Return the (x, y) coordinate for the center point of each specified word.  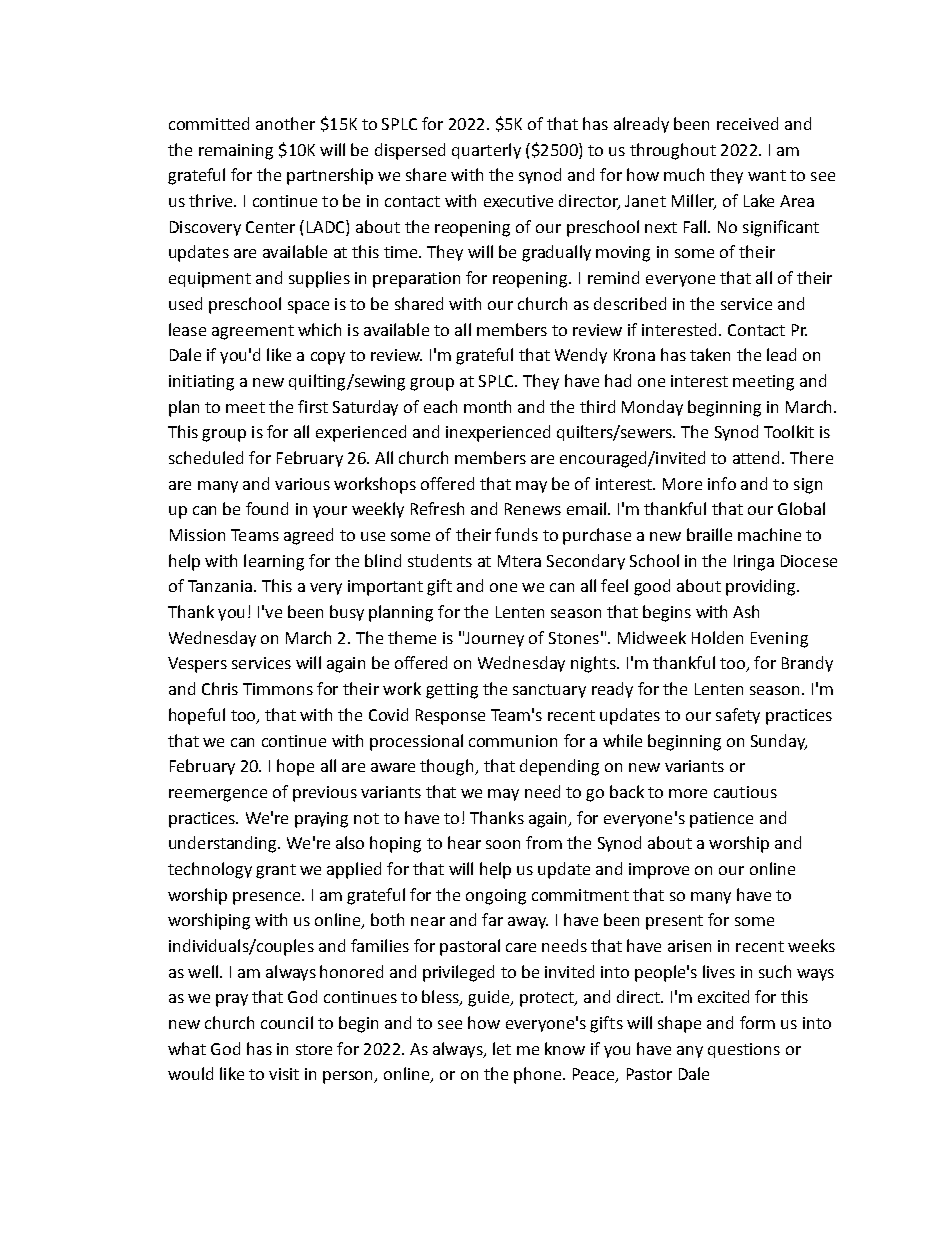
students (440, 560)
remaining (236, 152)
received (747, 123)
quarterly (486, 151)
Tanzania (220, 586)
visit (284, 1074)
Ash (746, 611)
